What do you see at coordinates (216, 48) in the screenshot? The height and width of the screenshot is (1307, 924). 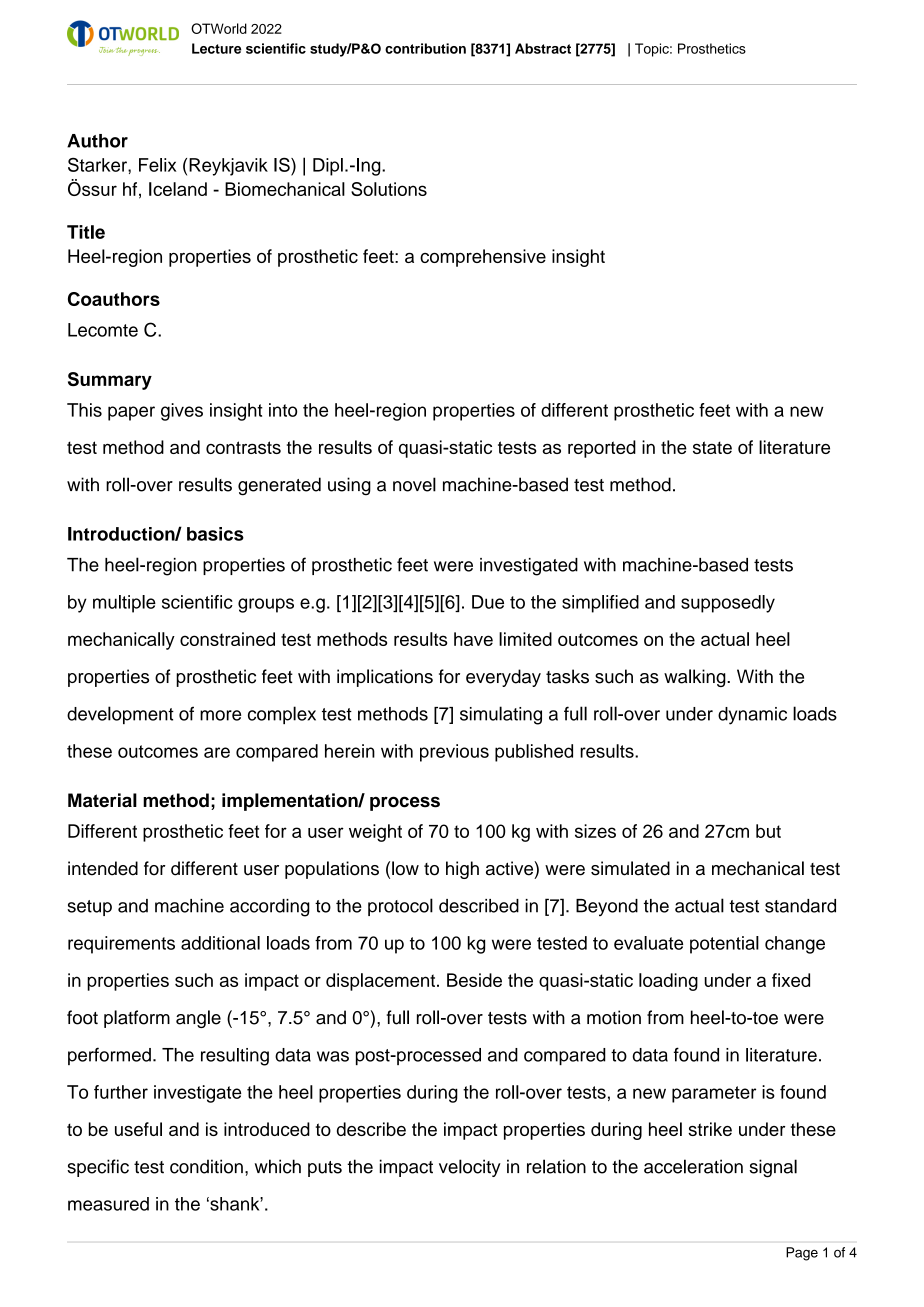 I see `Lecture` at bounding box center [216, 48].
